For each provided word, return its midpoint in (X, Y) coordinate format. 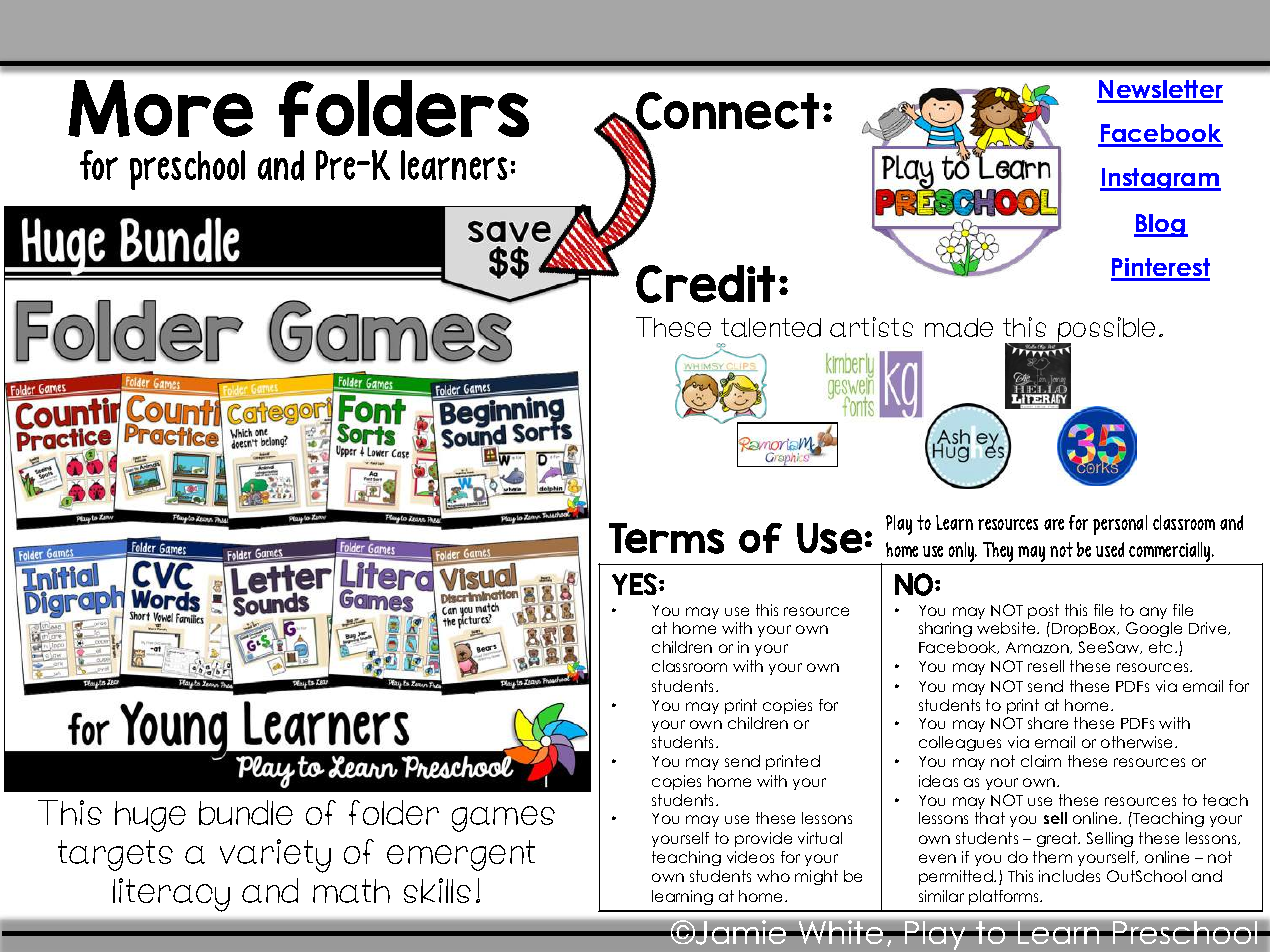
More (160, 108)
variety (275, 856)
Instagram (1160, 179)
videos (750, 857)
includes (1069, 876)
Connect (727, 112)
